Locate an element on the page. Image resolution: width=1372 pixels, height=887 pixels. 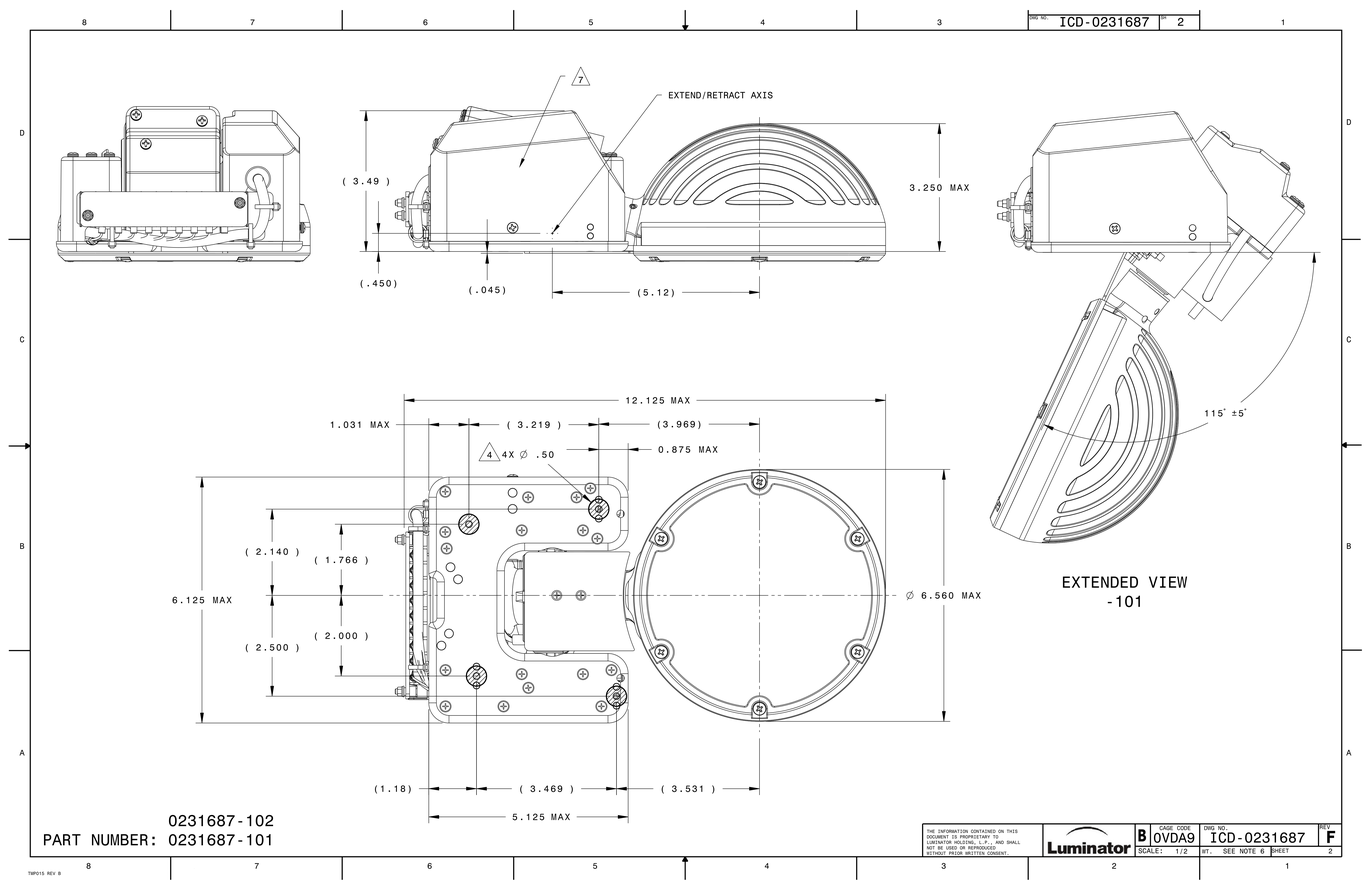
NUMBER is located at coordinates (120, 840).
